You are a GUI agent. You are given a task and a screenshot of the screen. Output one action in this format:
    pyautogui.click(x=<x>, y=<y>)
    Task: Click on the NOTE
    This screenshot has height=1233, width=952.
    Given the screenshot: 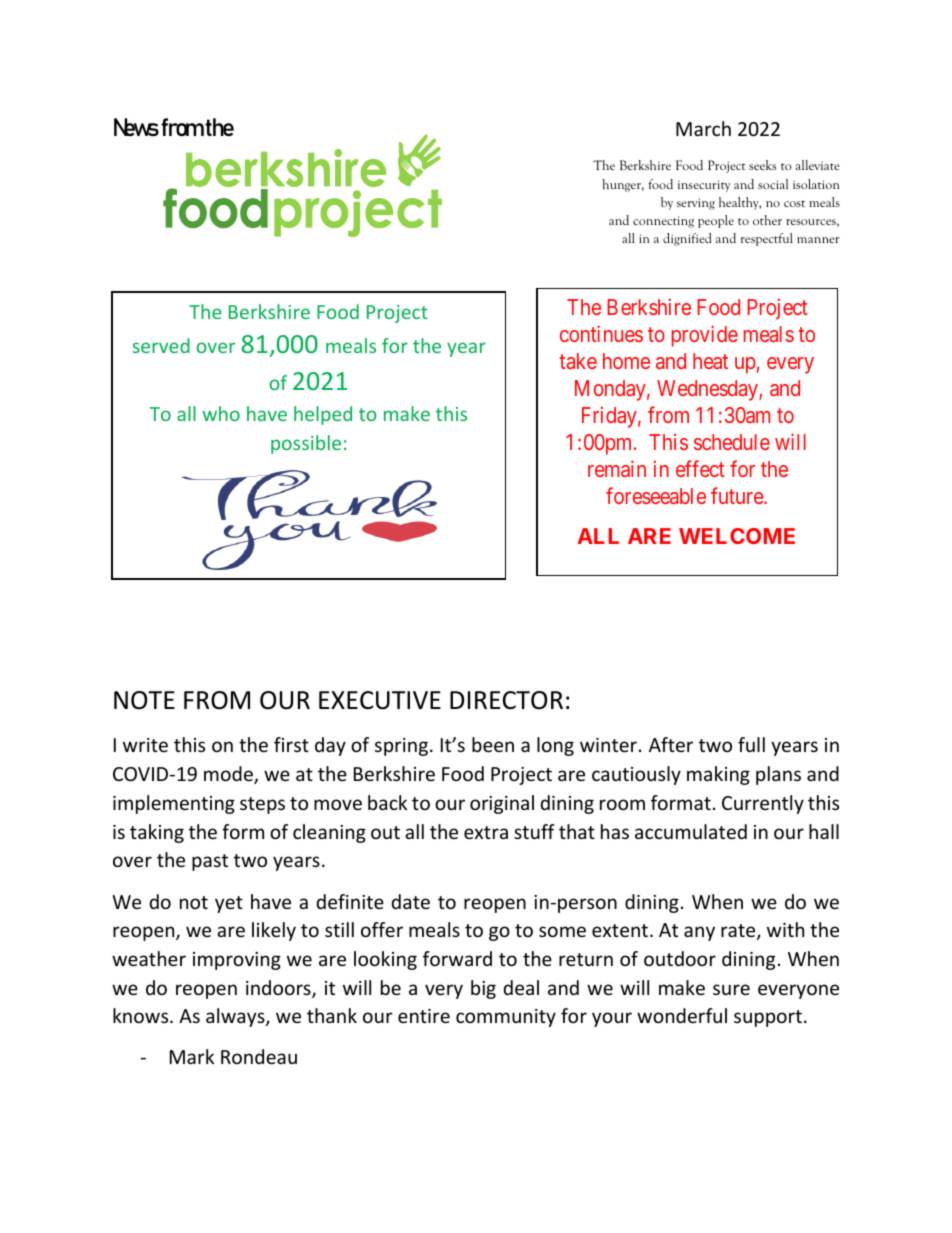 What is the action you would take?
    pyautogui.click(x=144, y=700)
